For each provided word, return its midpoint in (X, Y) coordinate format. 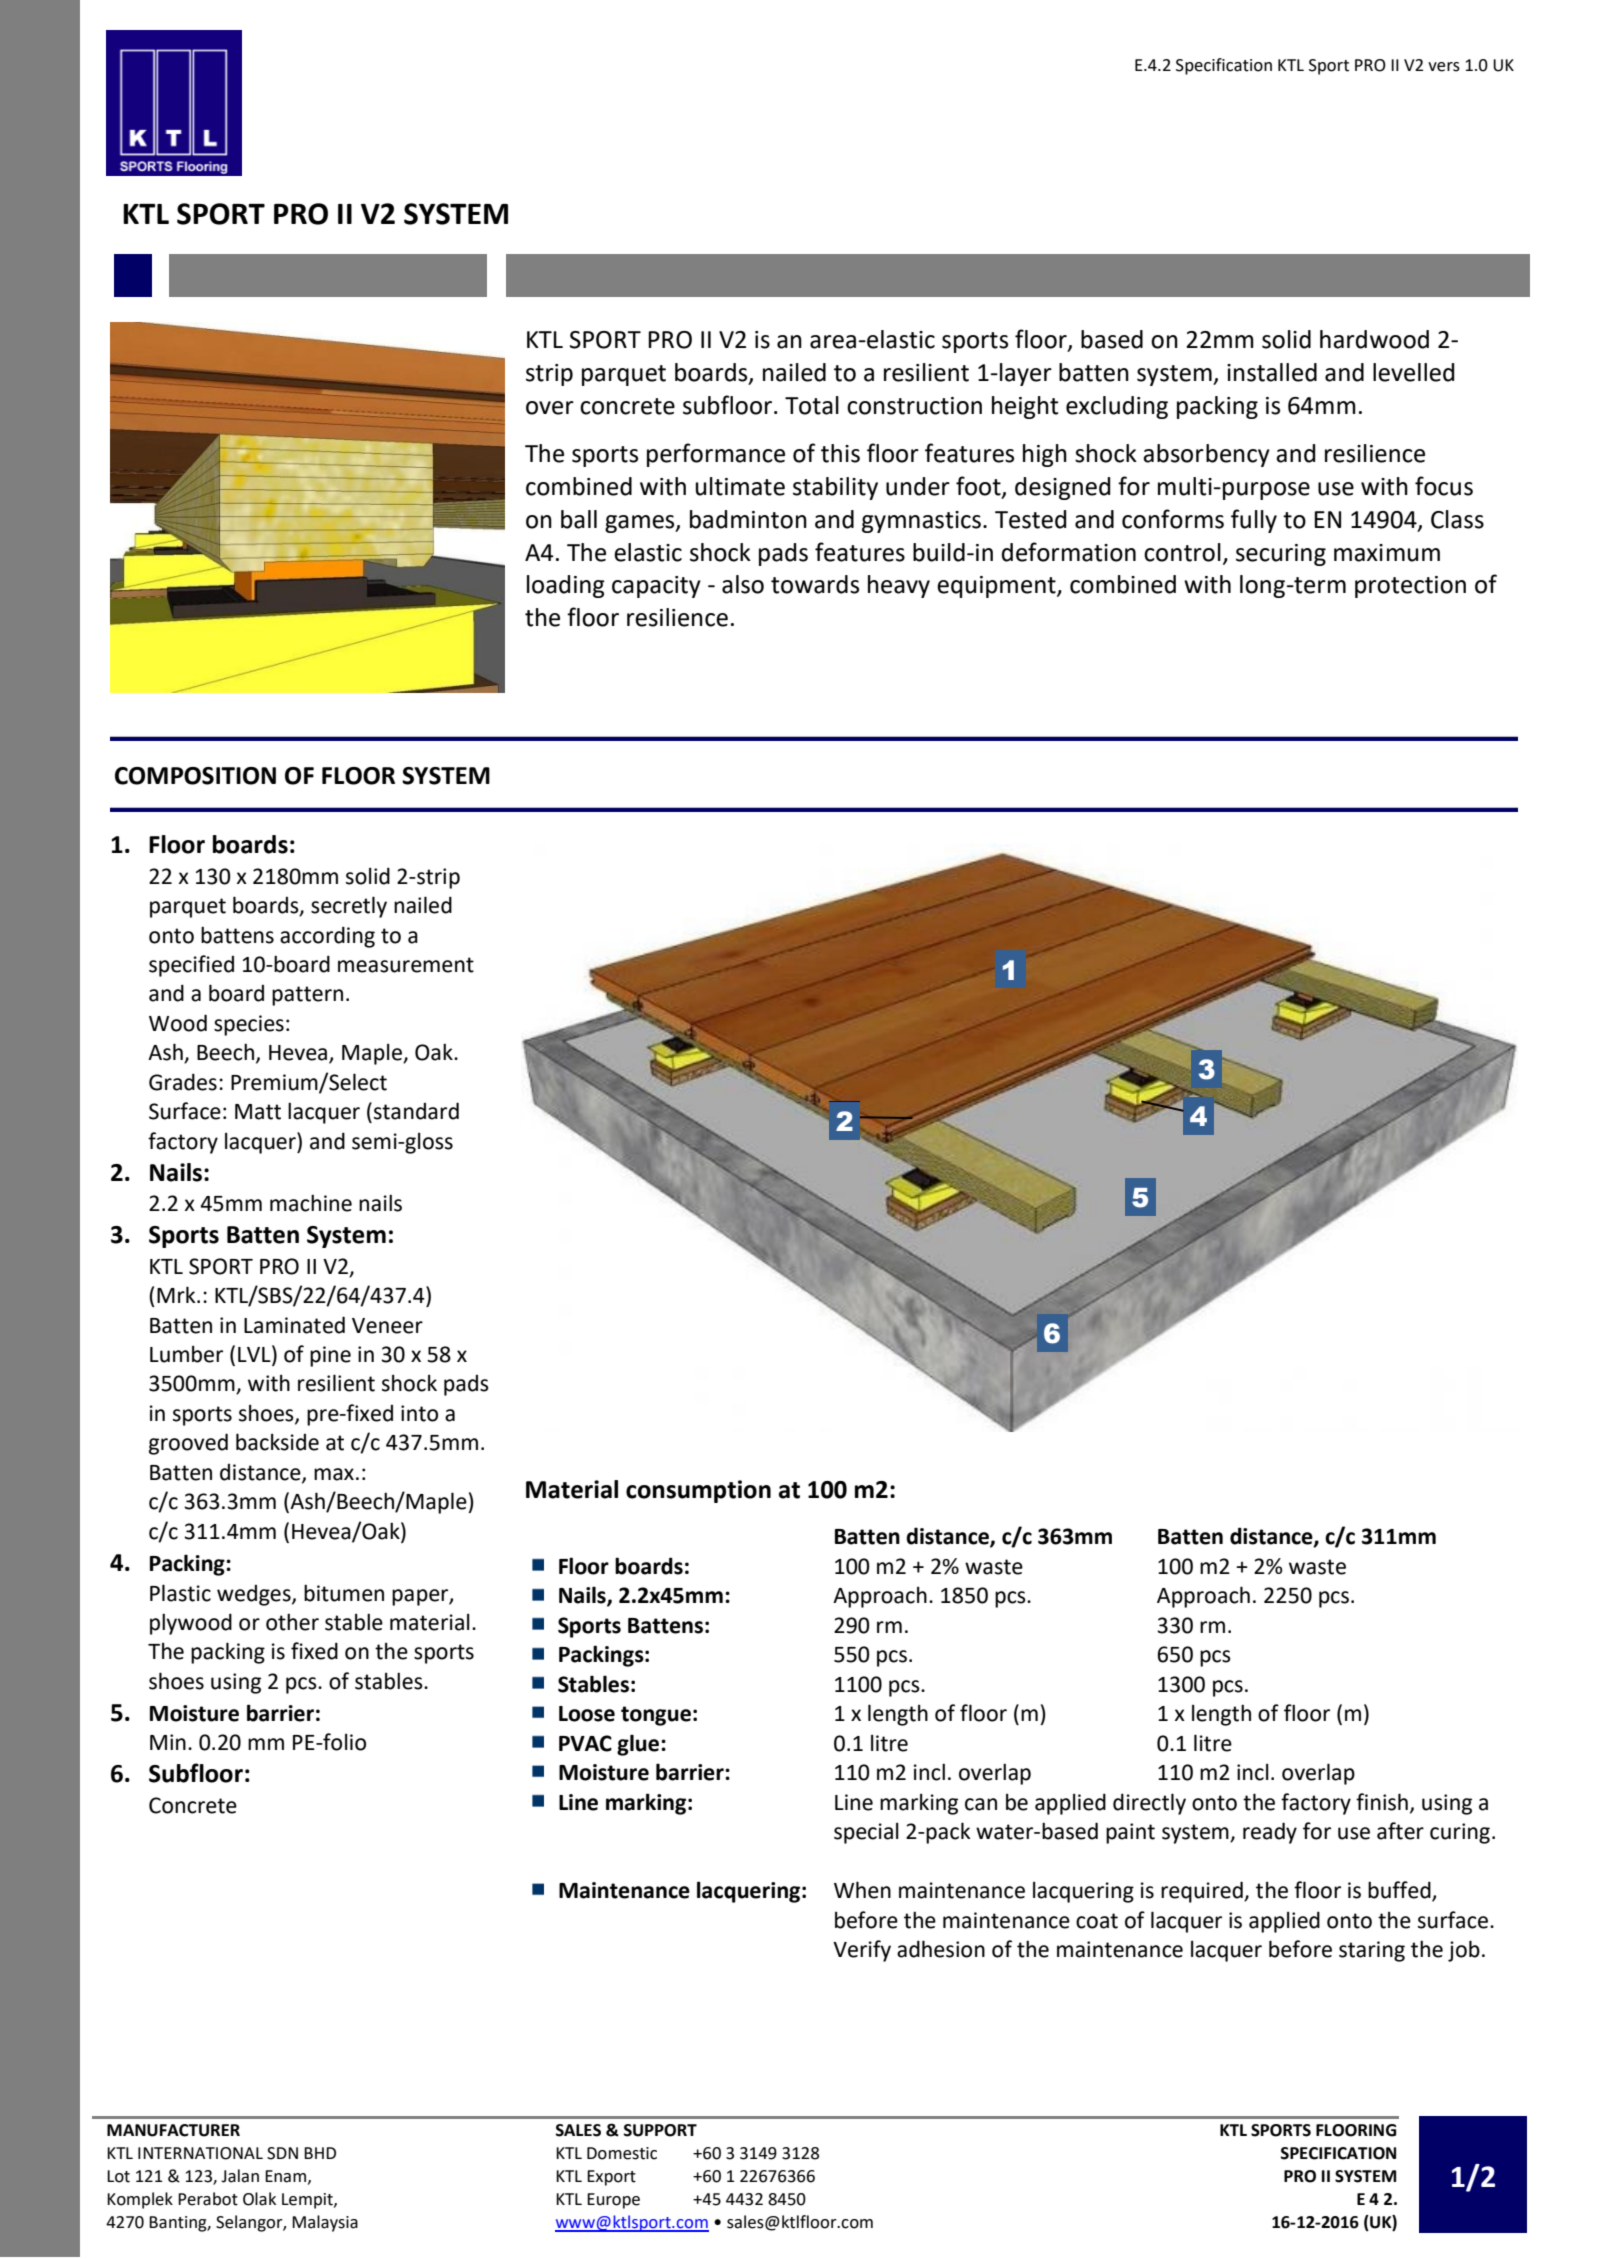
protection (1410, 587)
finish (1382, 1802)
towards (815, 584)
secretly (349, 907)
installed (1272, 372)
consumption (698, 1491)
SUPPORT (660, 2130)
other (292, 1622)
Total (812, 405)
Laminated (294, 1325)
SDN (282, 2153)
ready (1270, 1833)
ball (579, 519)
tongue (656, 1716)
